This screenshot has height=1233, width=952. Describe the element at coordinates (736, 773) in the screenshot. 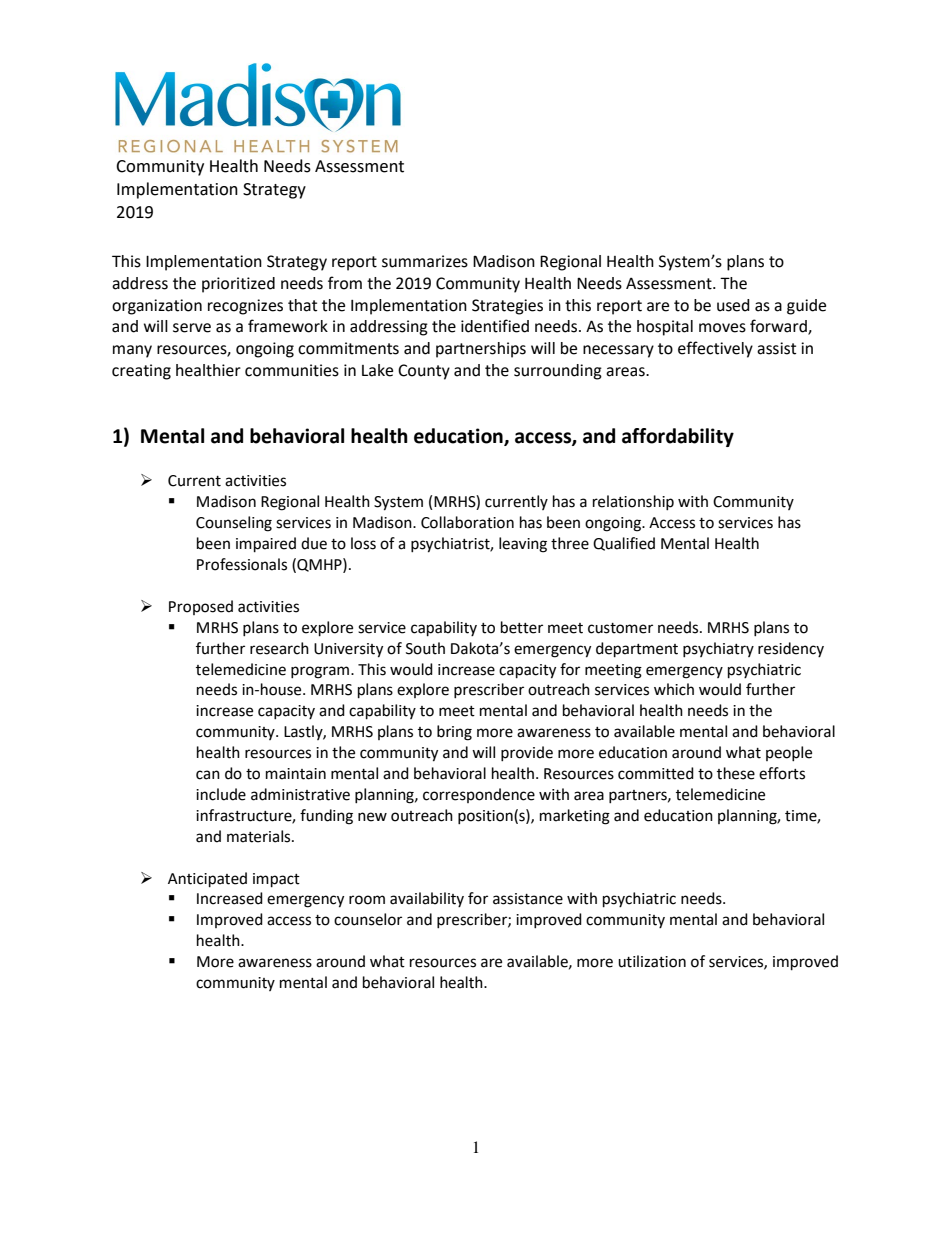

I see `these` at that location.
